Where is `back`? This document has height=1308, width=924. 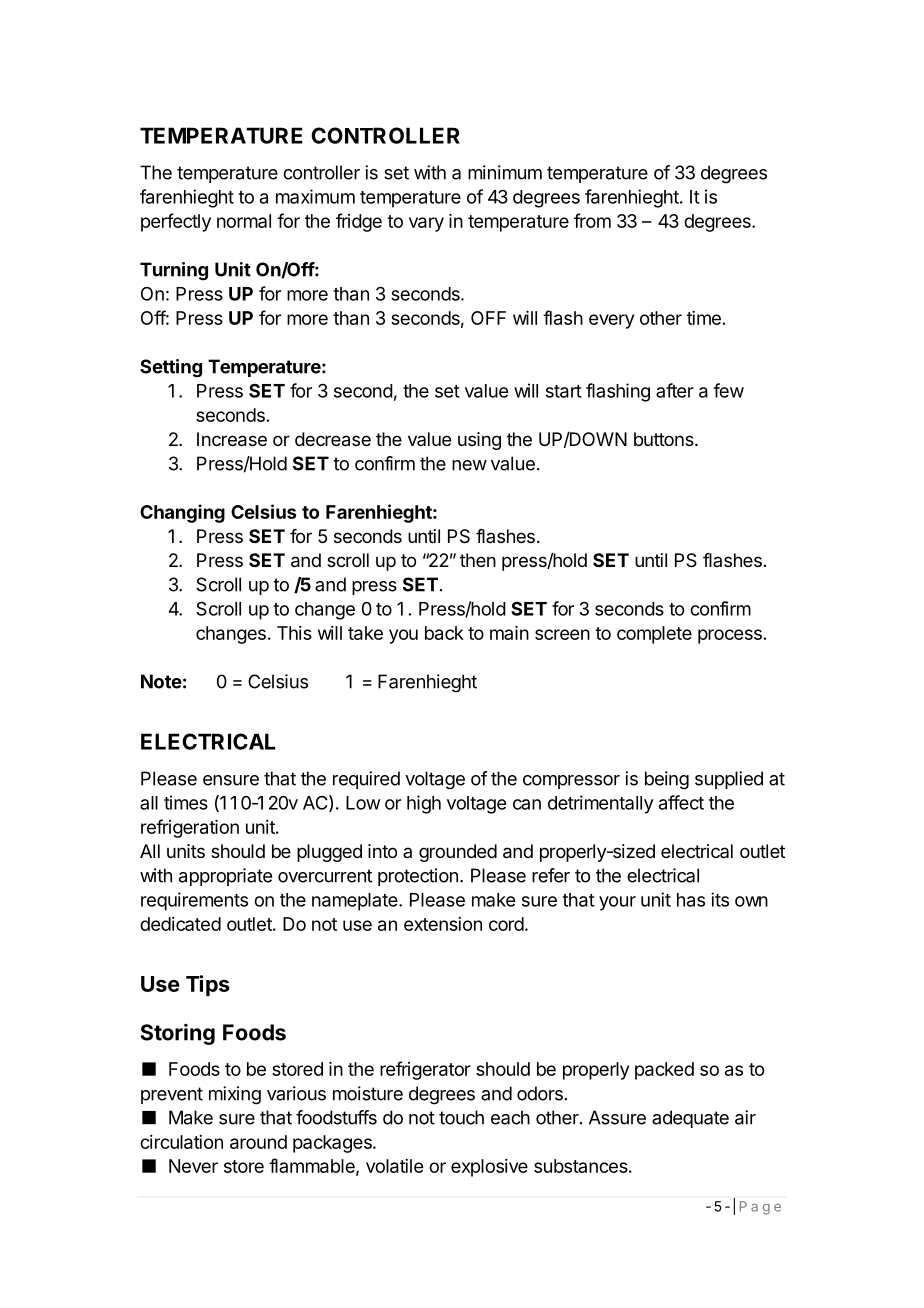 back is located at coordinates (444, 633).
